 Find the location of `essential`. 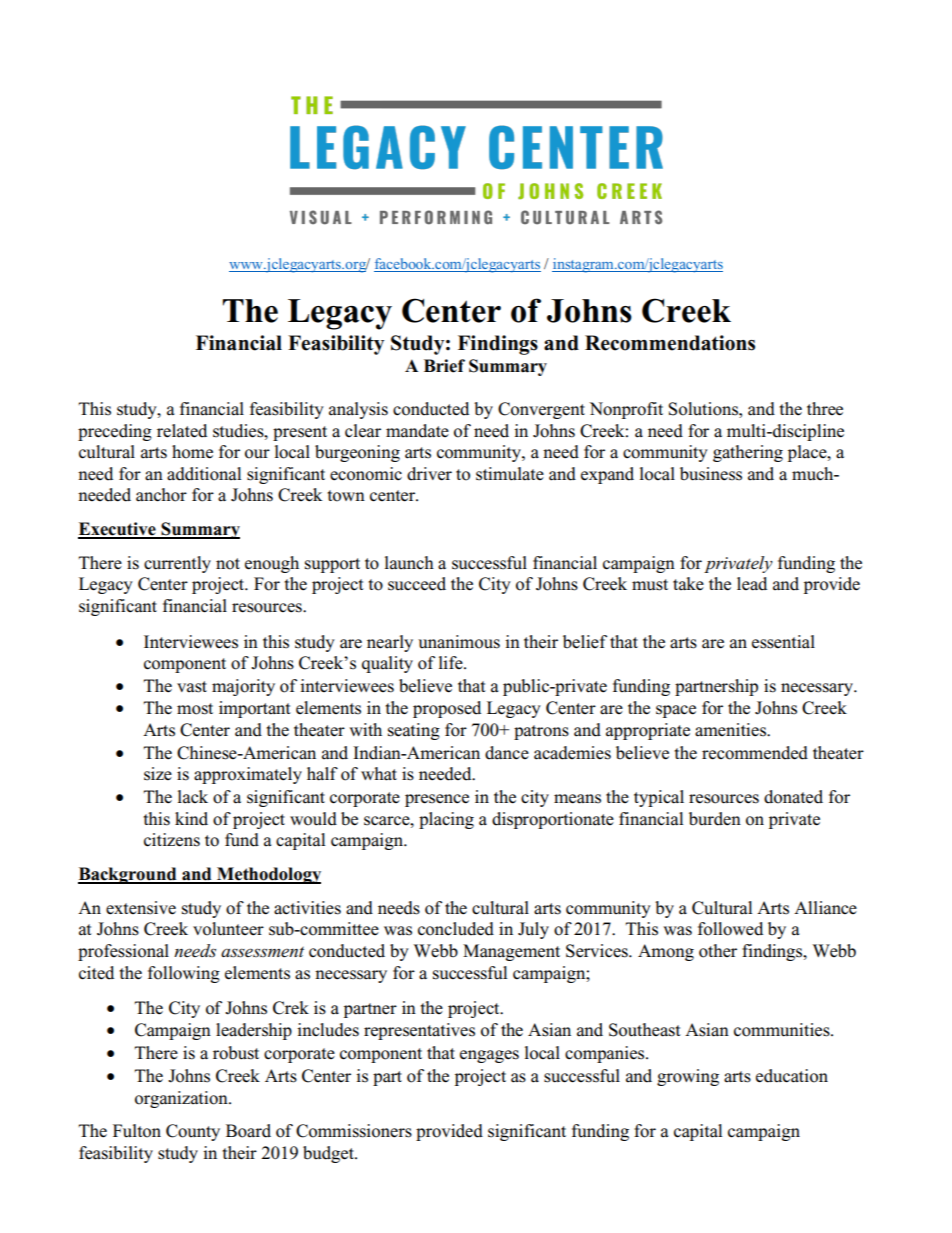

essential is located at coordinates (783, 642).
